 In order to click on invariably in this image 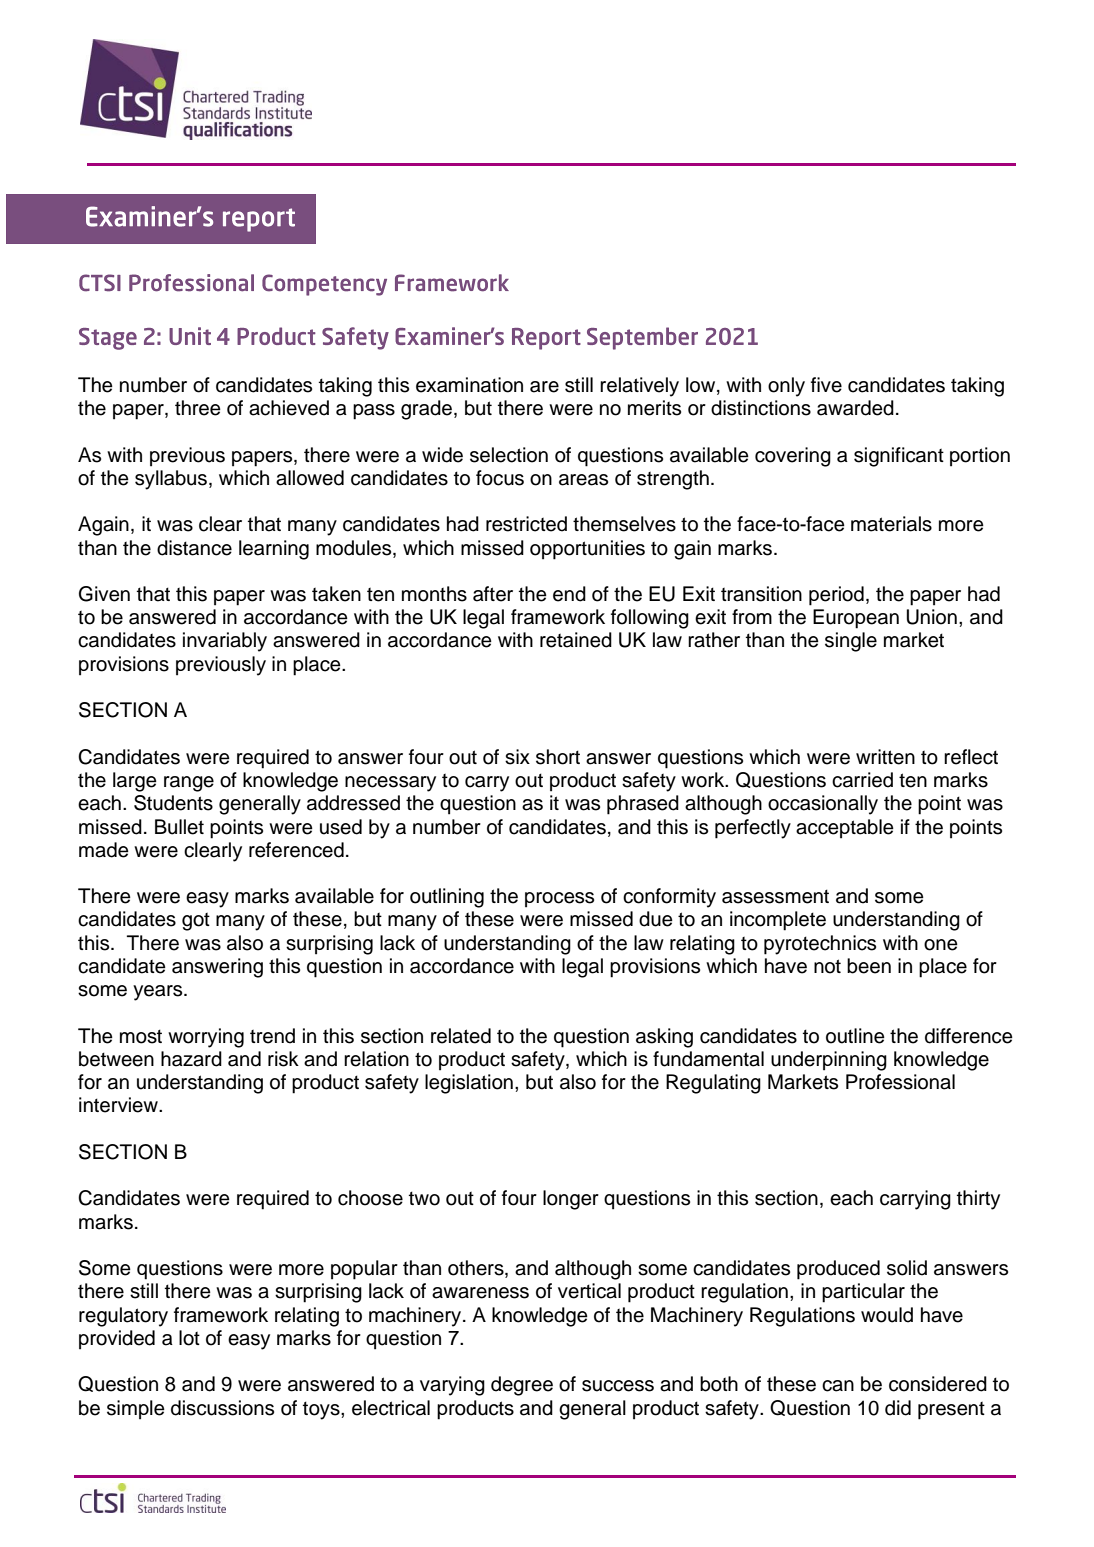, I will do `click(225, 642)`.
